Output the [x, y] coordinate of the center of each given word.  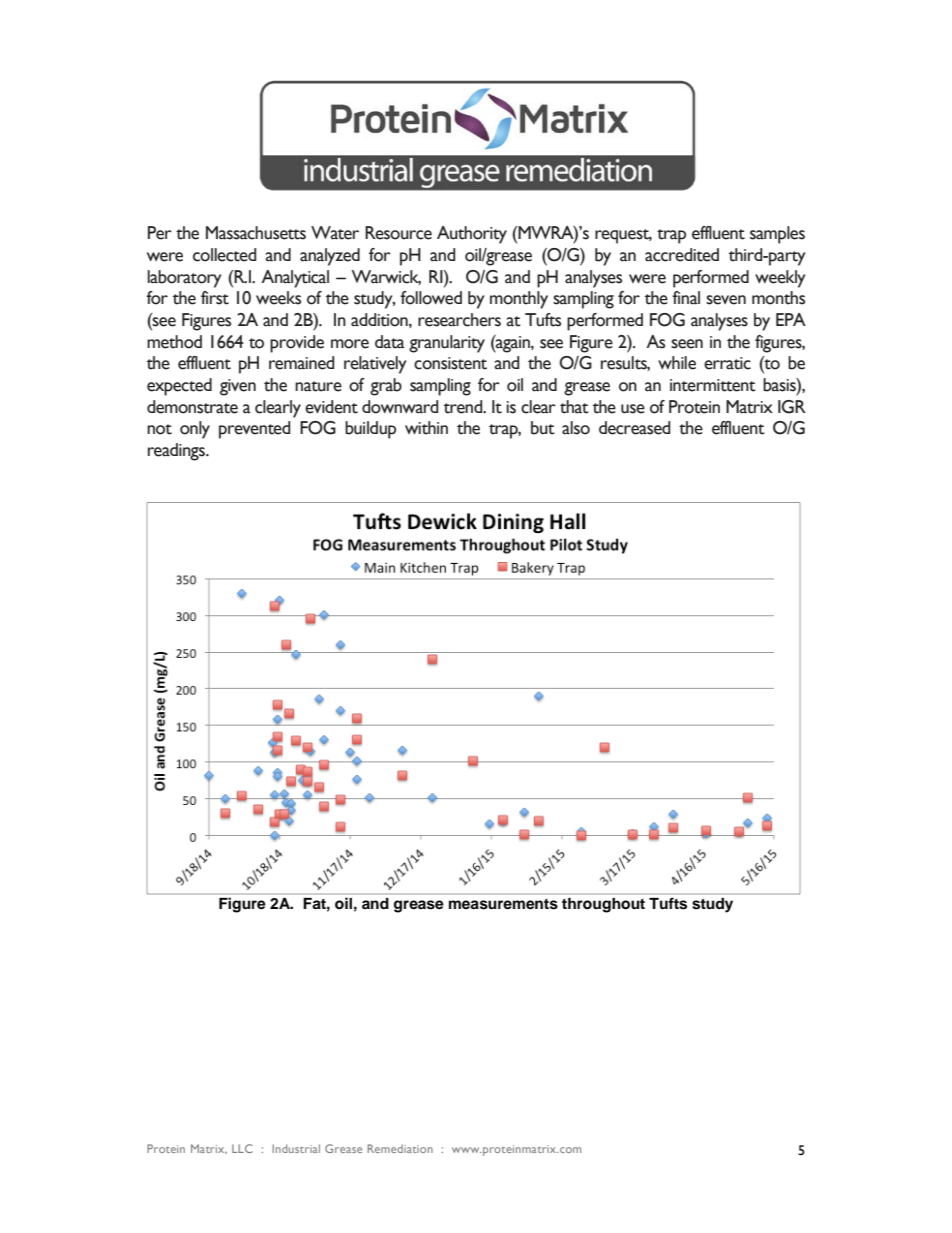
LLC [242, 1148]
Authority [472, 235]
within [426, 428]
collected [225, 255]
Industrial [296, 1148]
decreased [635, 428]
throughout [603, 905]
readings [178, 452]
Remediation [400, 1148]
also [576, 428]
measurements [503, 904]
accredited [682, 255]
